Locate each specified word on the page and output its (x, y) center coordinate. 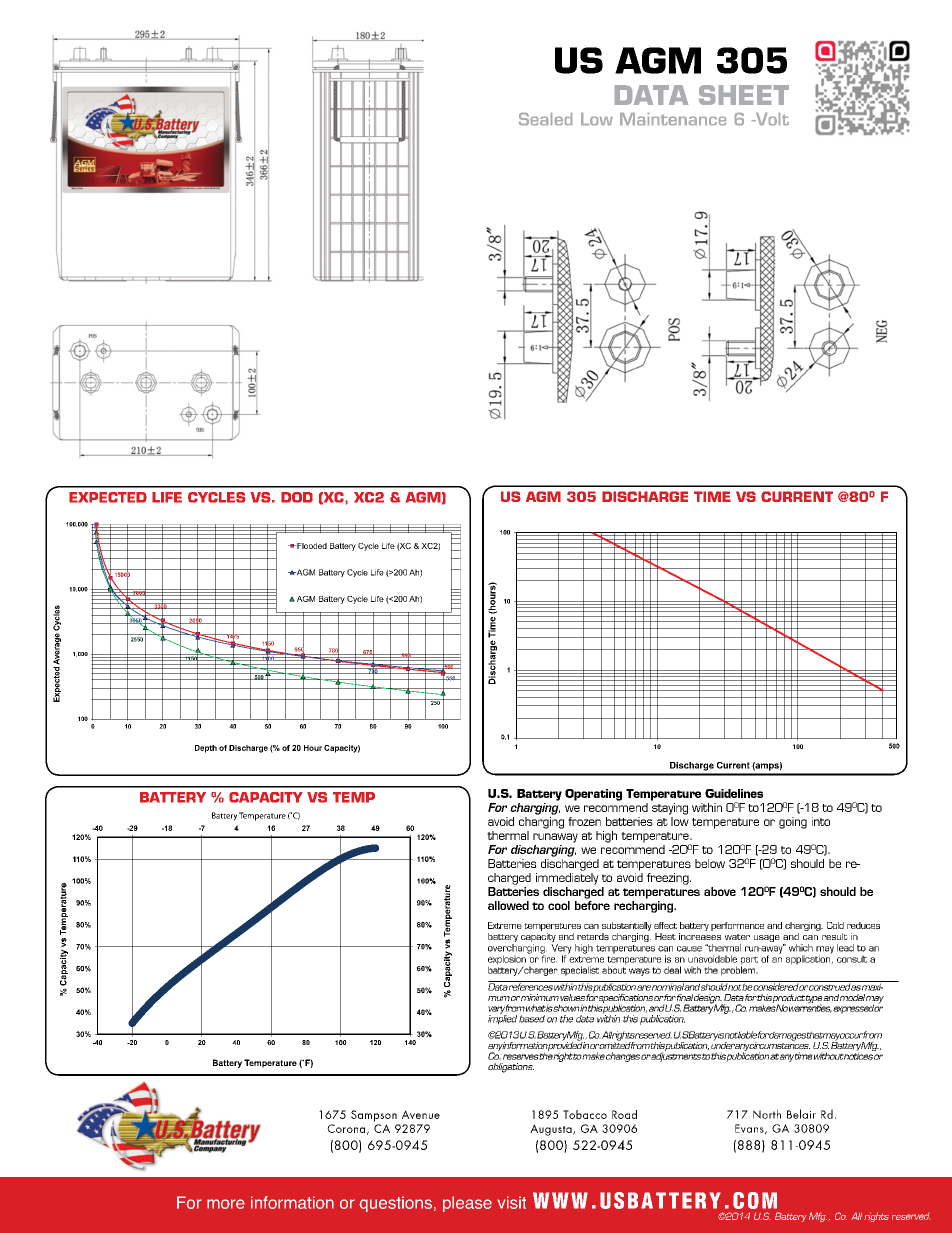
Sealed (545, 119)
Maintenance (673, 119)
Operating (593, 795)
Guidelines (734, 793)
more (226, 1204)
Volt (771, 119)
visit (511, 1202)
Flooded (311, 546)
